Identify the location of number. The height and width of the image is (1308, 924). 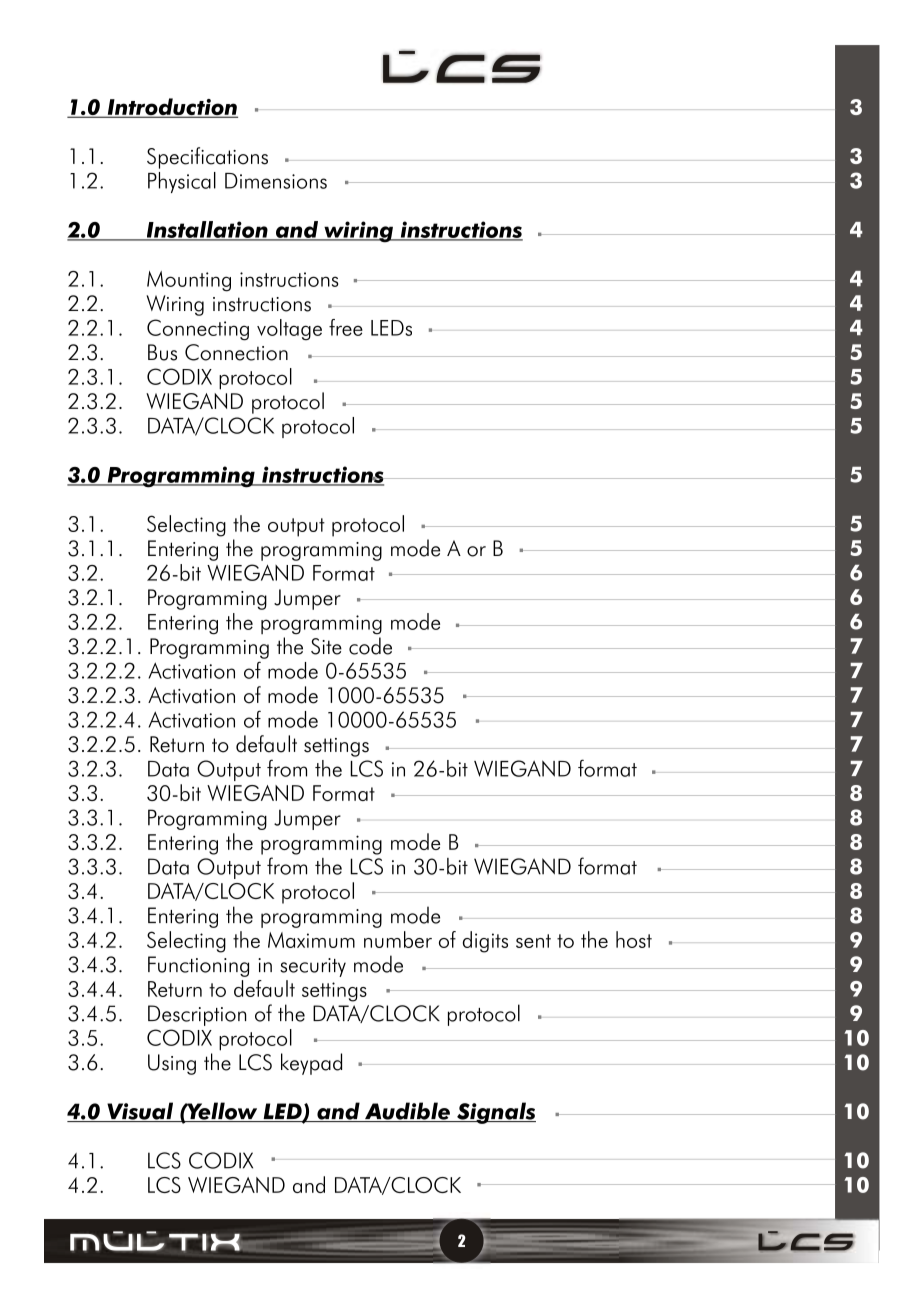
(398, 939).
